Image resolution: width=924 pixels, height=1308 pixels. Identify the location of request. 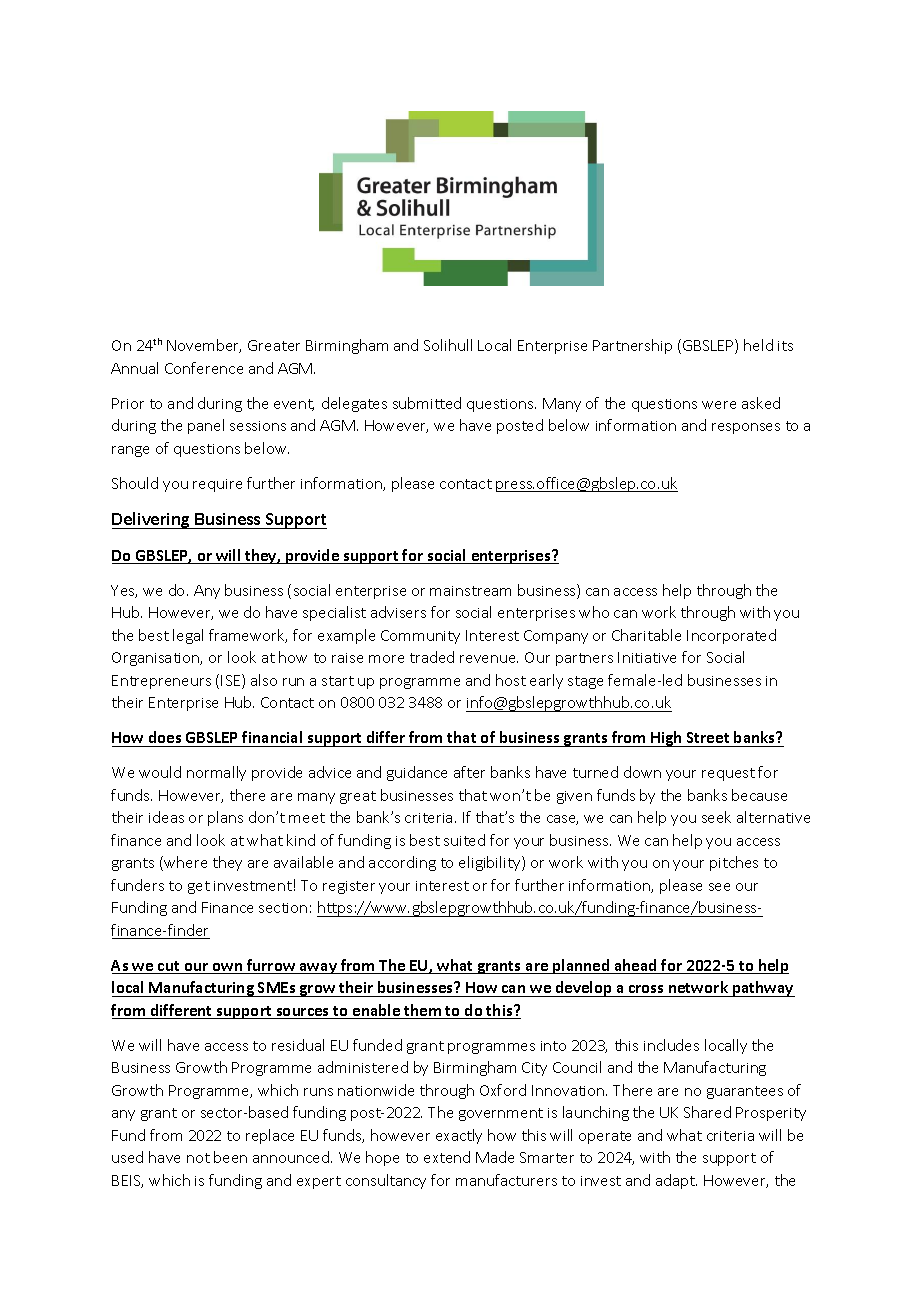
(728, 774).
